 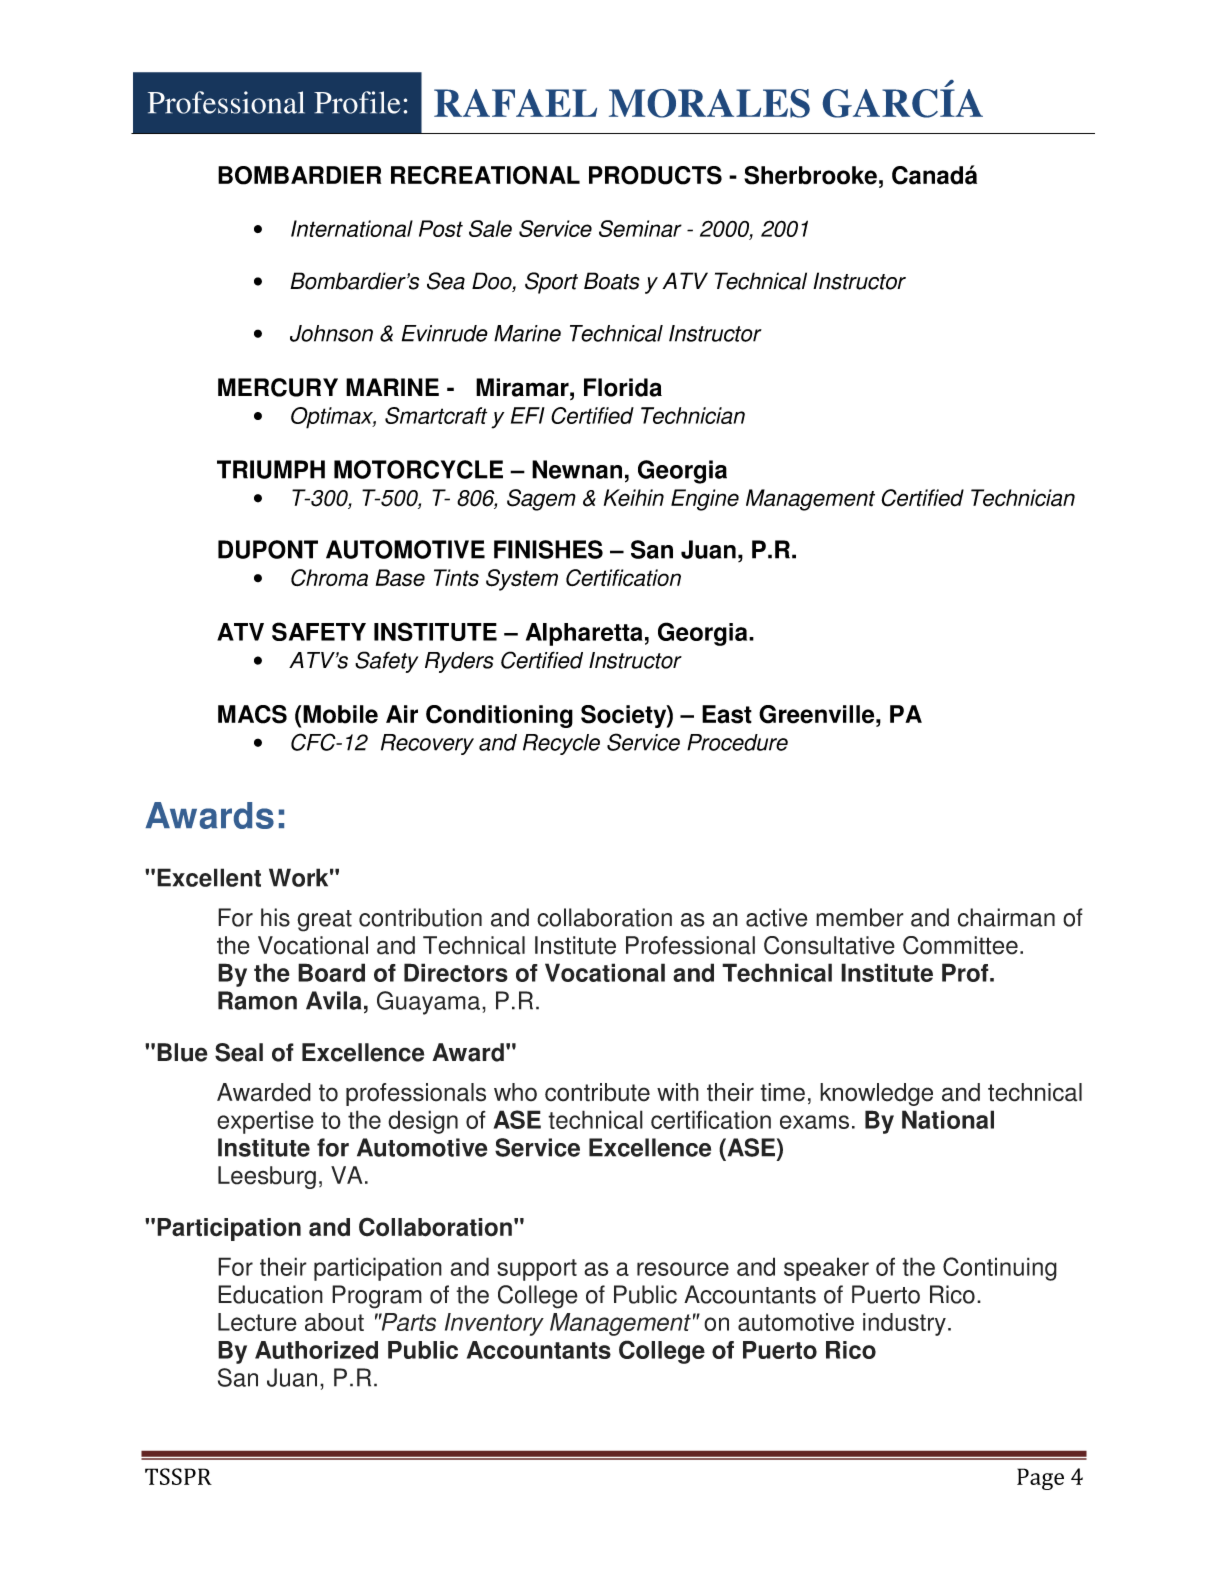 What do you see at coordinates (494, 1324) in the screenshot?
I see `Inventory` at bounding box center [494, 1324].
